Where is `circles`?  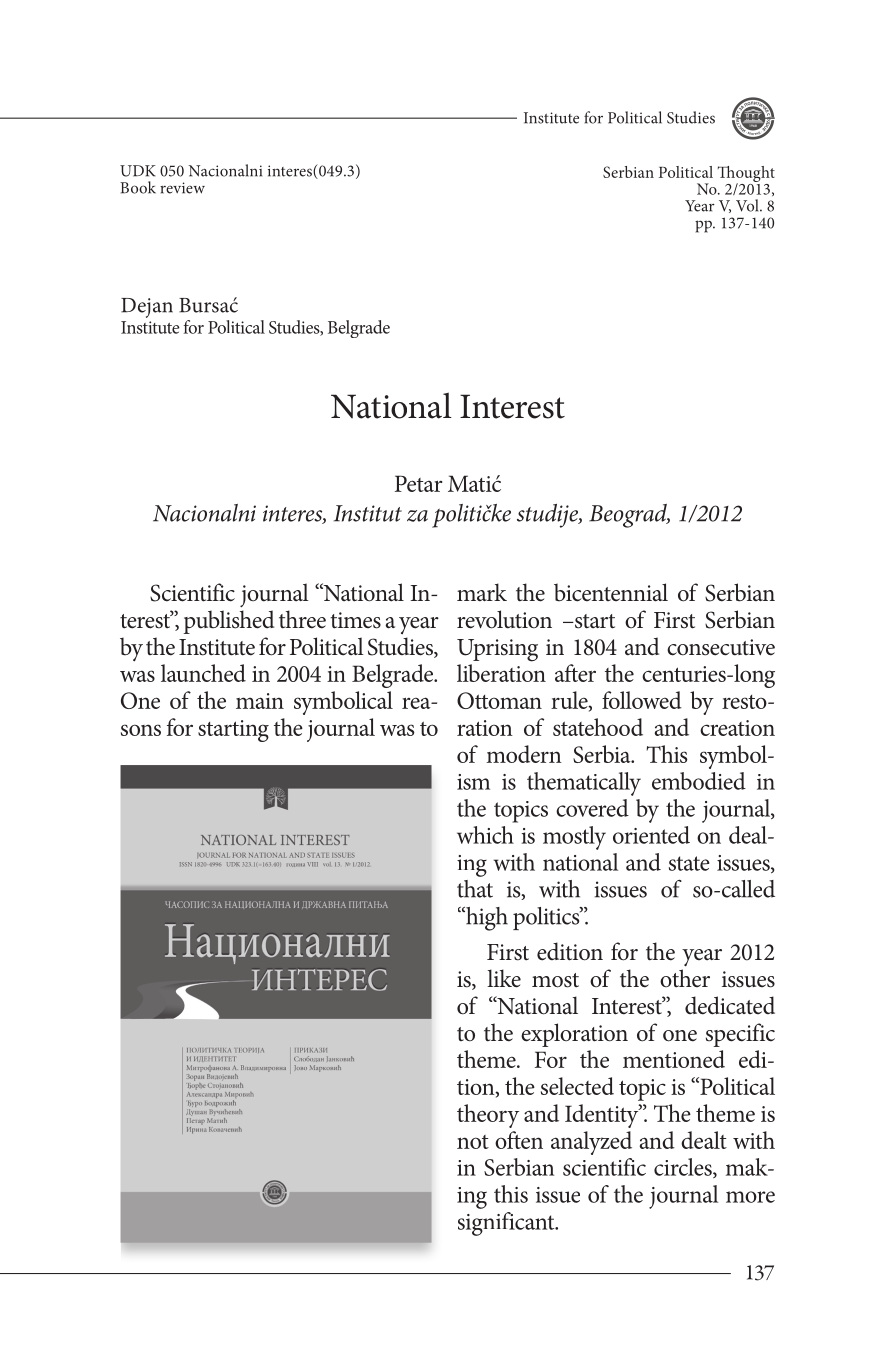 circles is located at coordinates (684, 1168).
